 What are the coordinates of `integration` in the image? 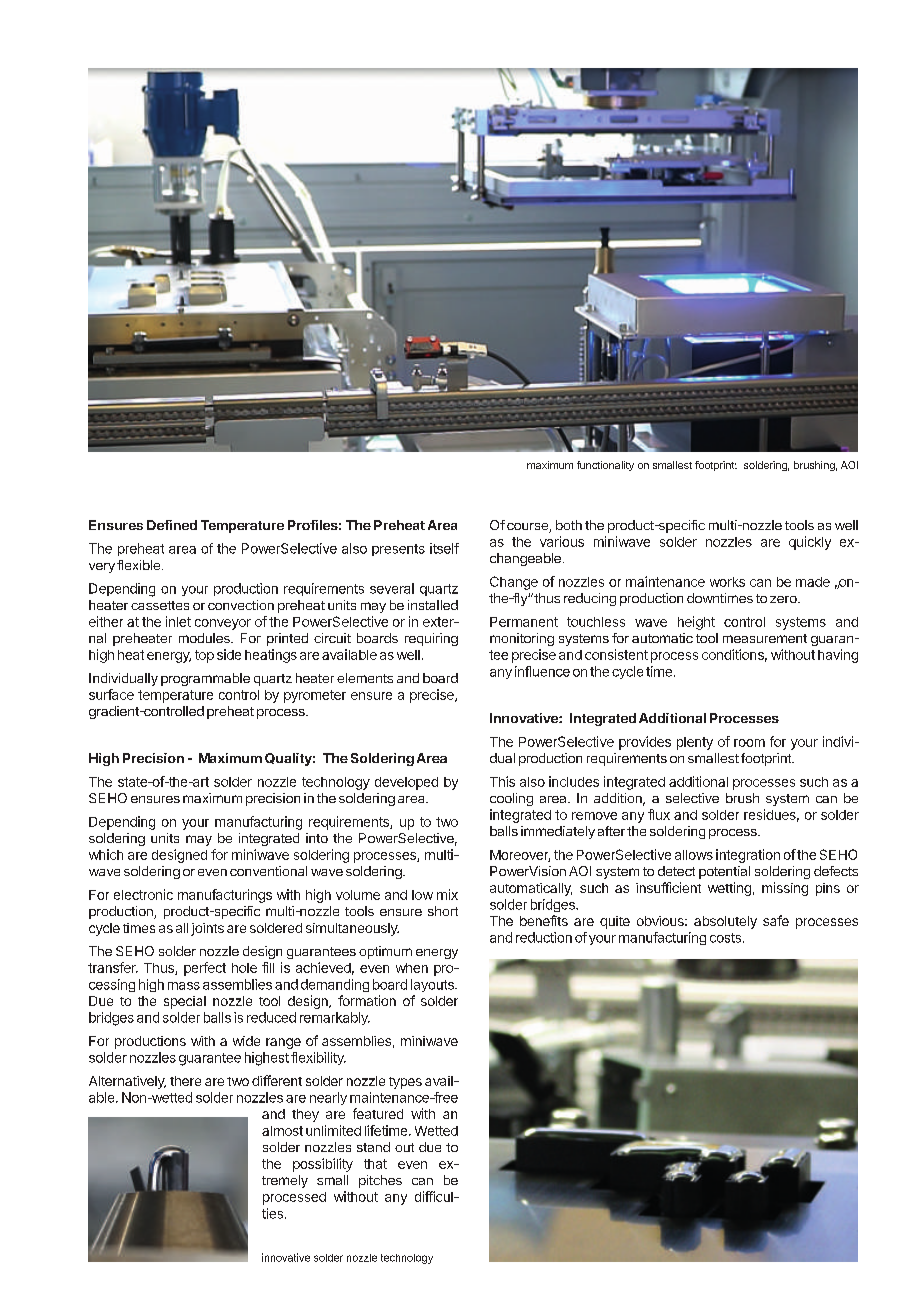 It's located at (748, 856).
